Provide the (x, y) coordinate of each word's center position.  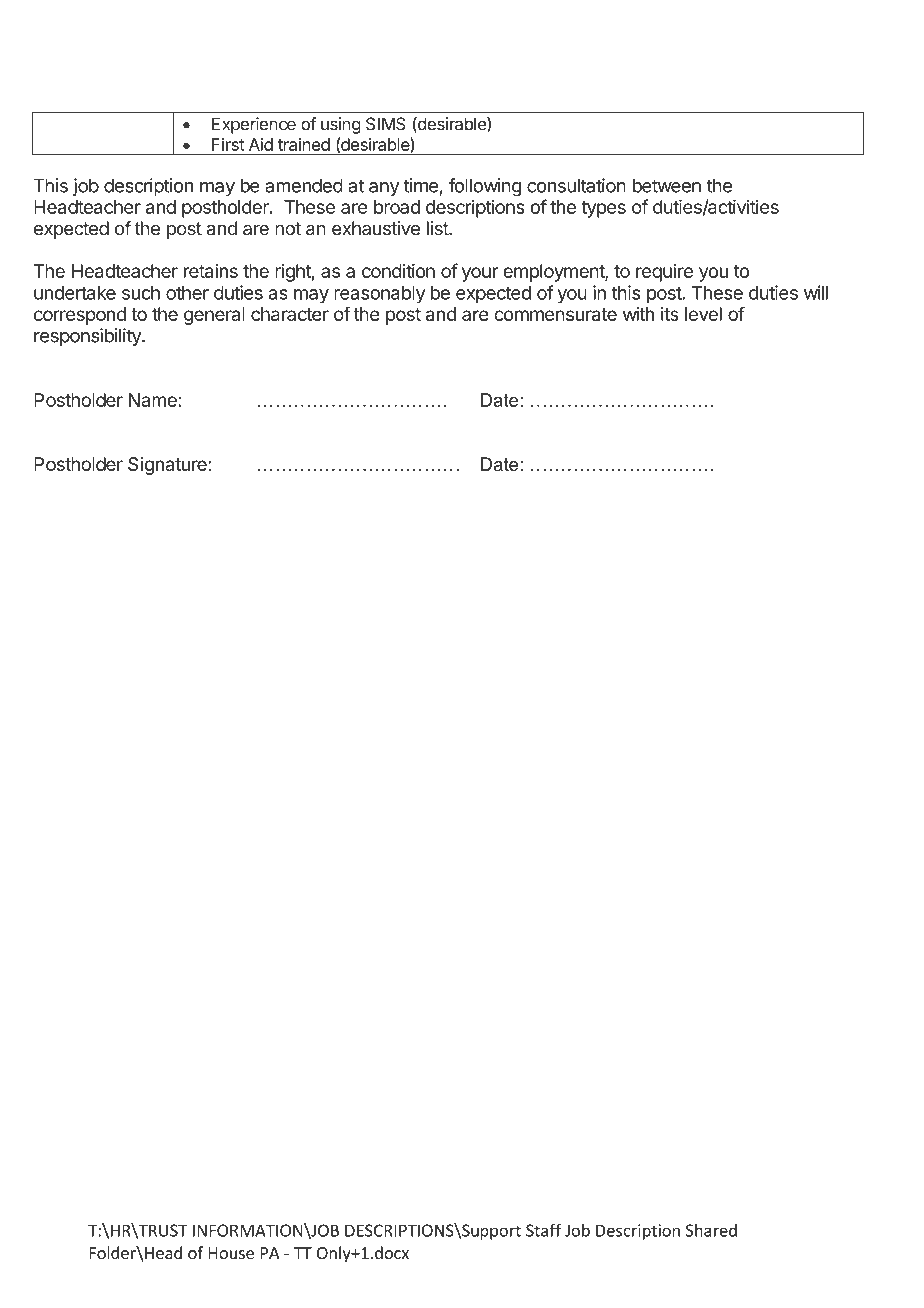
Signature (168, 466)
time (421, 185)
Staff (543, 1230)
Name (154, 400)
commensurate (555, 314)
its (670, 314)
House (231, 1253)
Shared (711, 1230)
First (228, 144)
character (290, 314)
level (703, 314)
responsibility (88, 337)
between (667, 185)
